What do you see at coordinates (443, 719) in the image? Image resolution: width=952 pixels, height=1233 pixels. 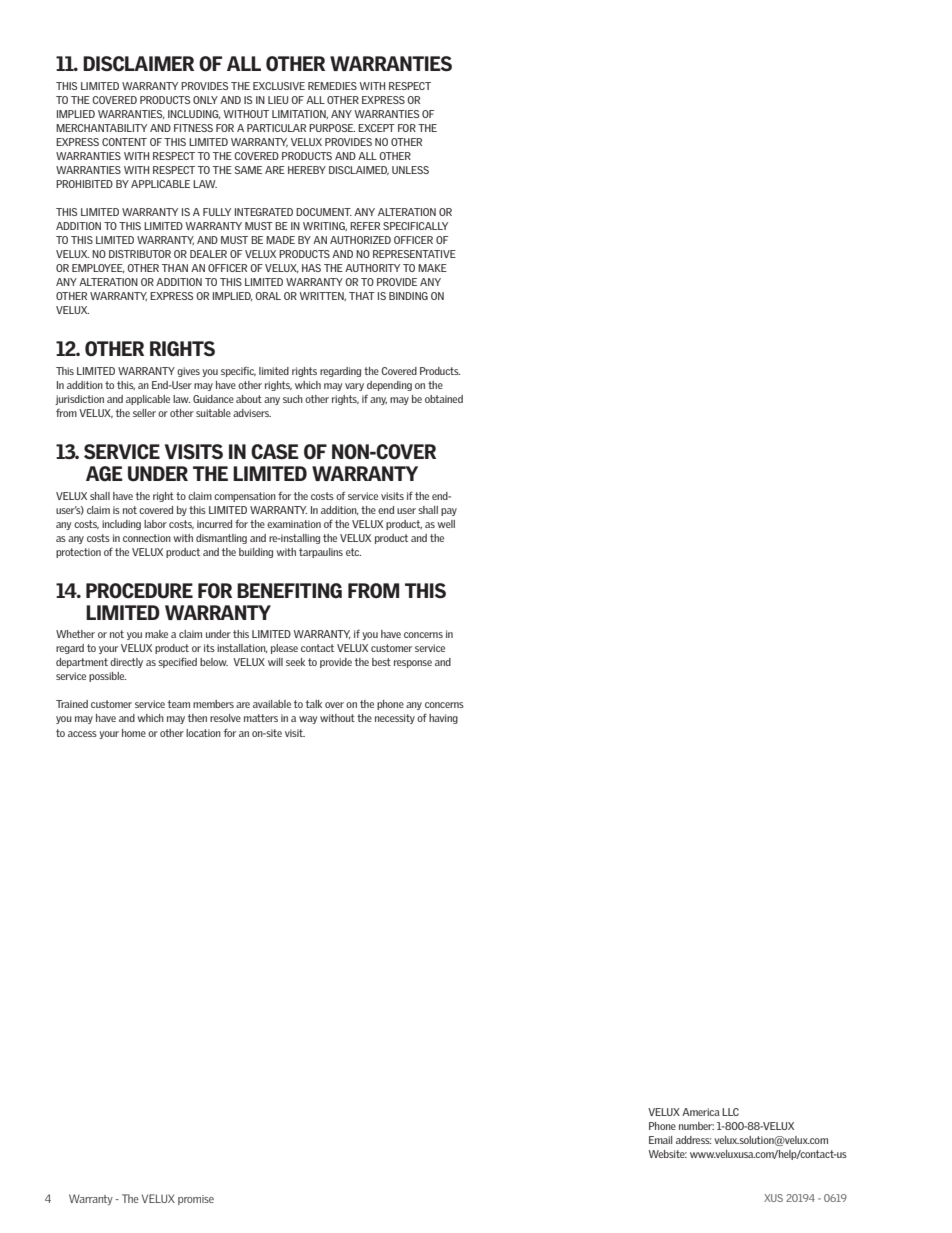 I see `having` at bounding box center [443, 719].
